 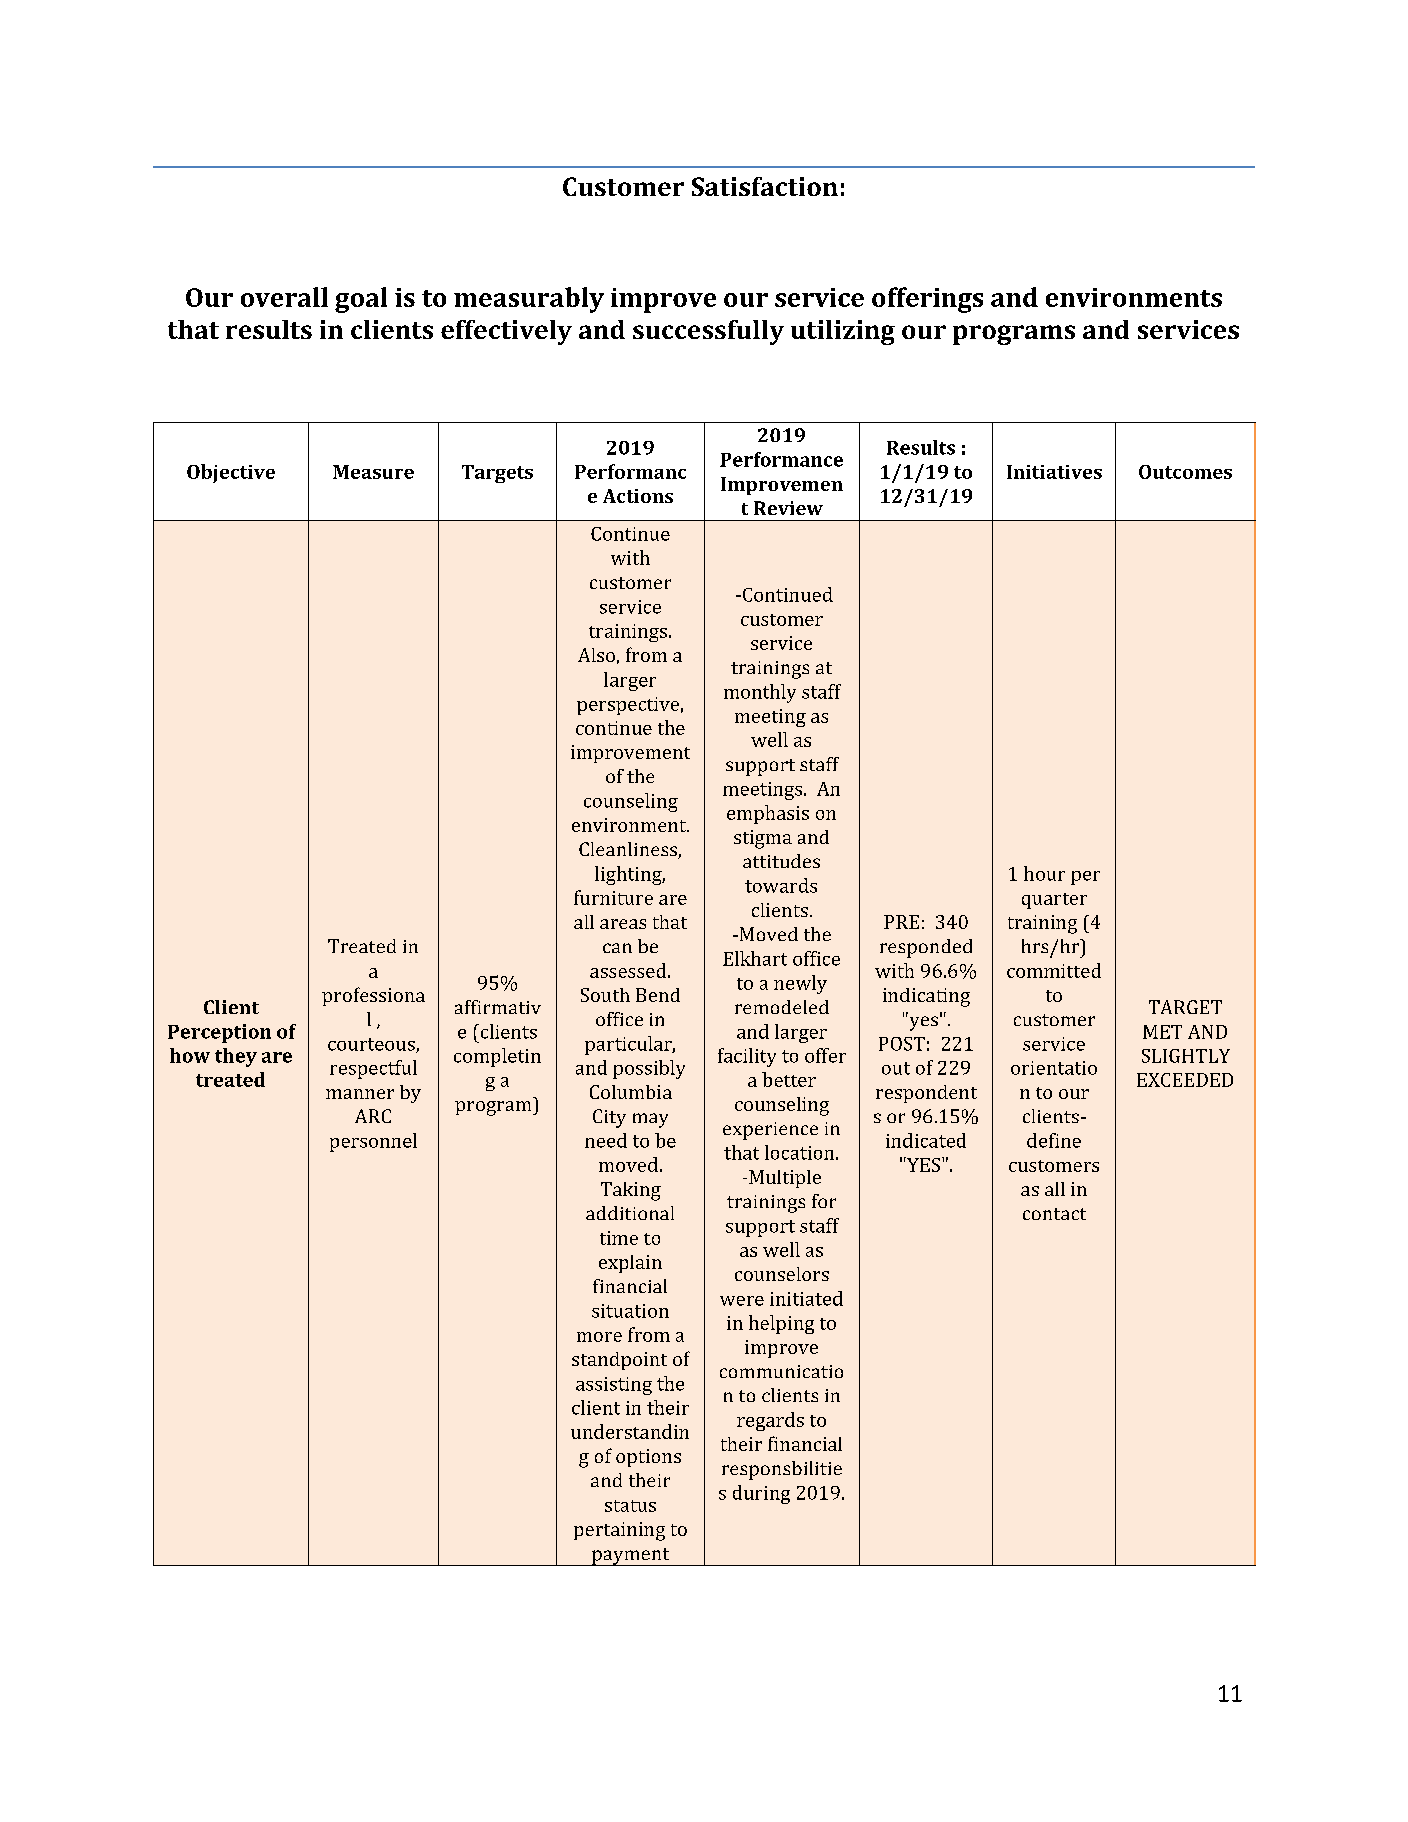 What do you see at coordinates (284, 297) in the screenshot?
I see `overall` at bounding box center [284, 297].
